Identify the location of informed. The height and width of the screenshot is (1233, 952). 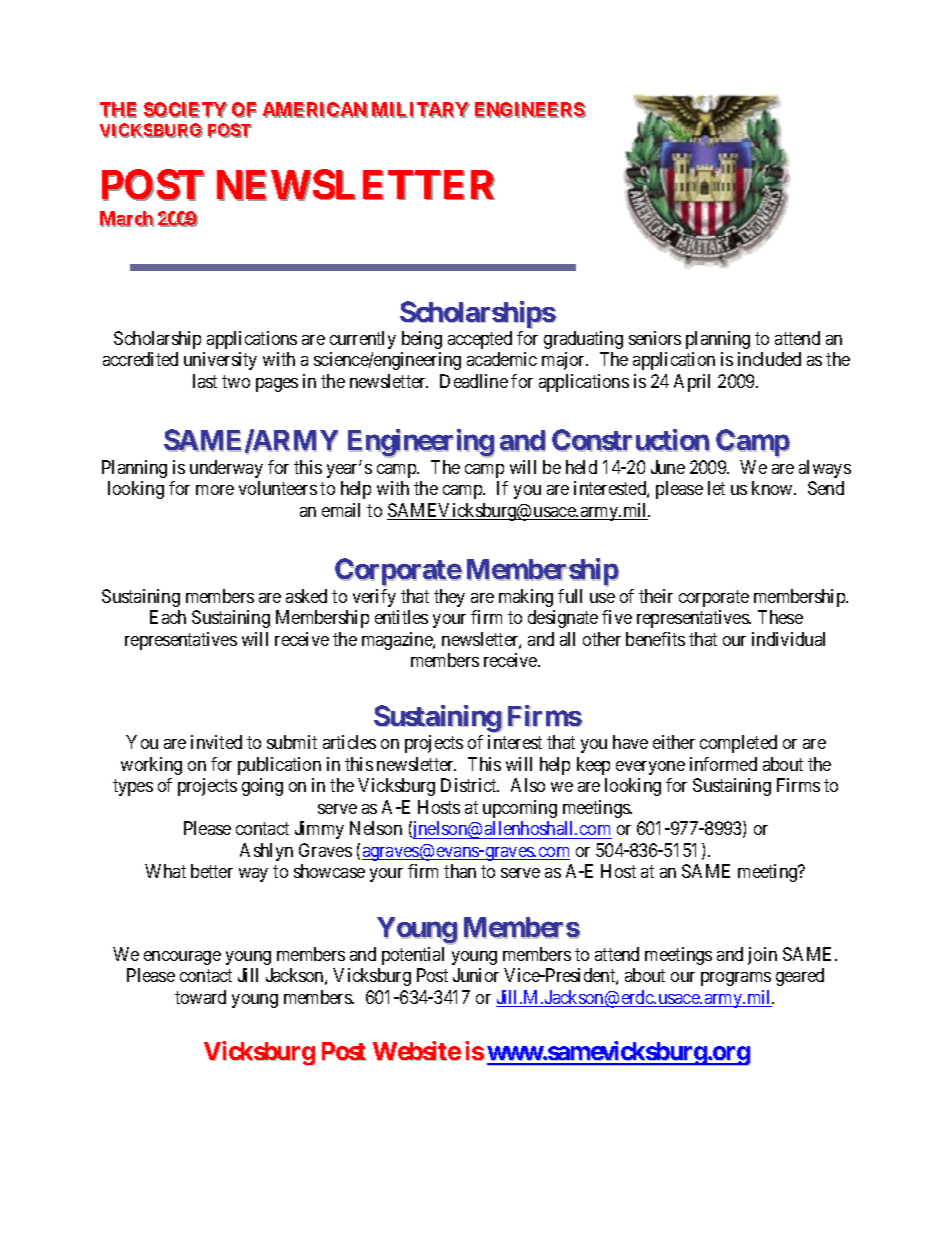
(723, 764).
